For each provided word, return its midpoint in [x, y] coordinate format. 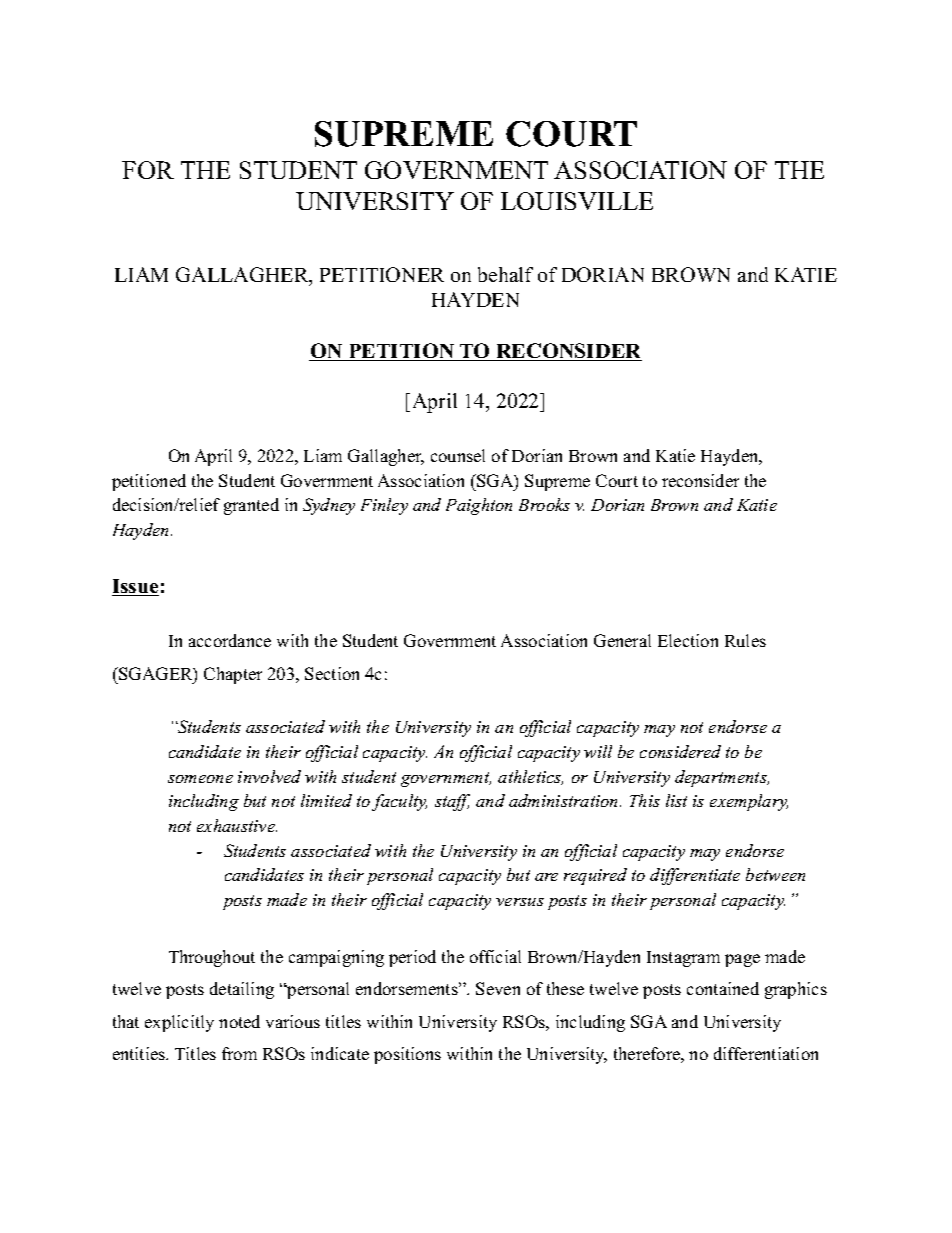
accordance [230, 640]
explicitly [179, 1023]
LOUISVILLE [577, 201]
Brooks [544, 504]
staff [452, 802]
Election [688, 640]
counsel [458, 455]
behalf [505, 274]
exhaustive [237, 825]
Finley [384, 506]
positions [407, 1055]
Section [332, 673]
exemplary [749, 802]
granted [251, 506]
